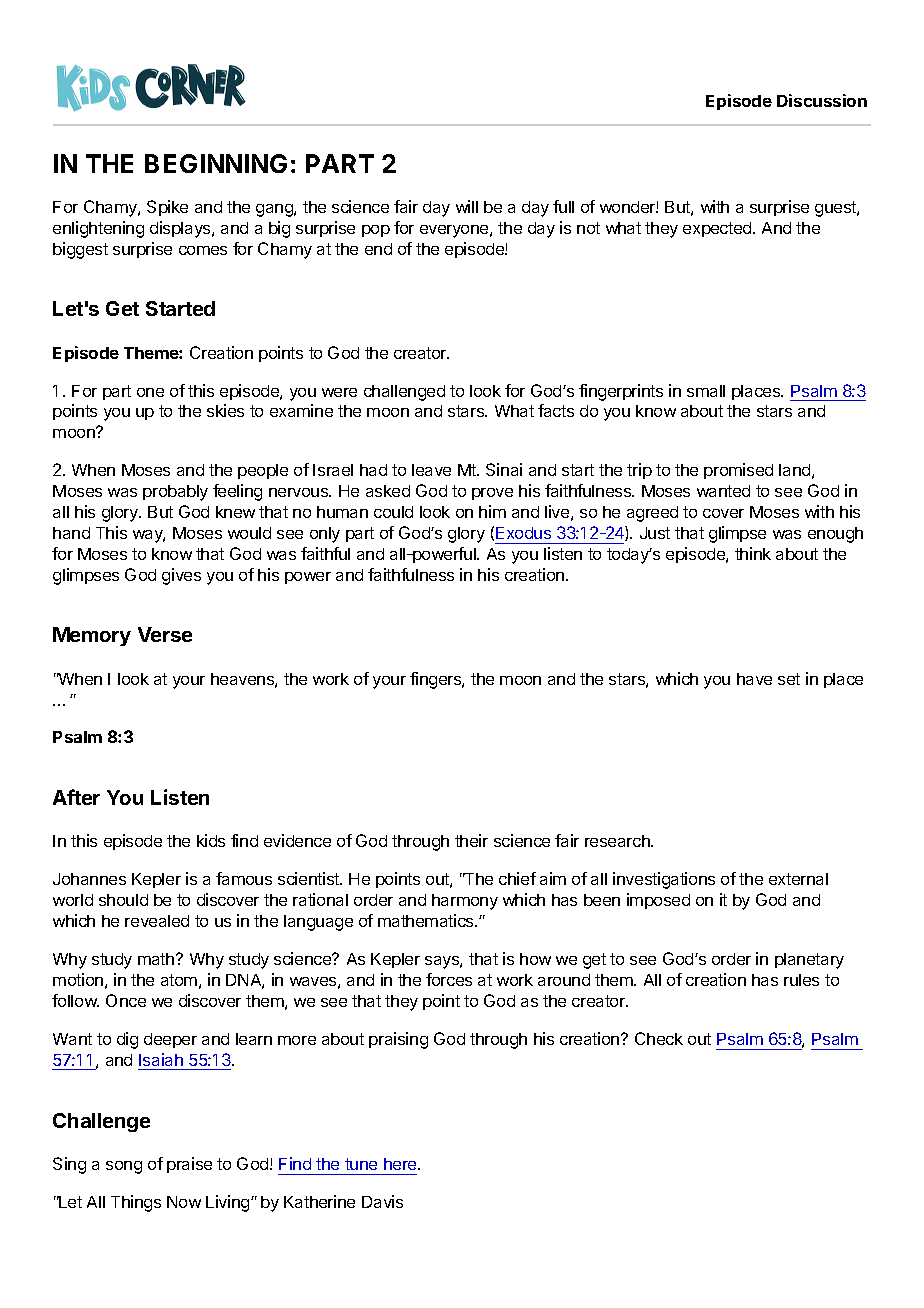 This screenshot has width=924, height=1308. I want to click on praise, so click(189, 1165).
